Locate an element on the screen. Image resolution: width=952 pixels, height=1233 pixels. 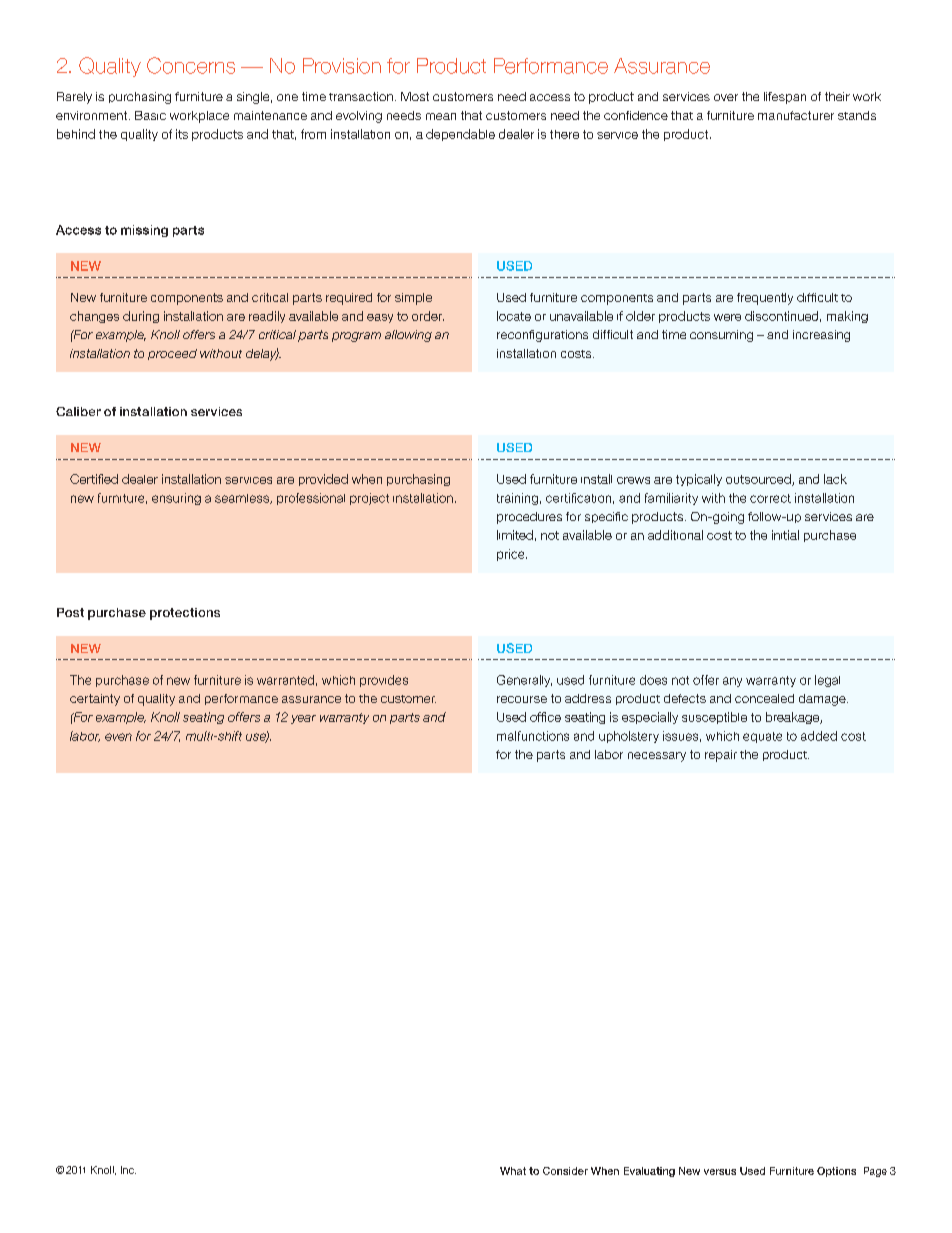
Basic is located at coordinates (150, 115).
